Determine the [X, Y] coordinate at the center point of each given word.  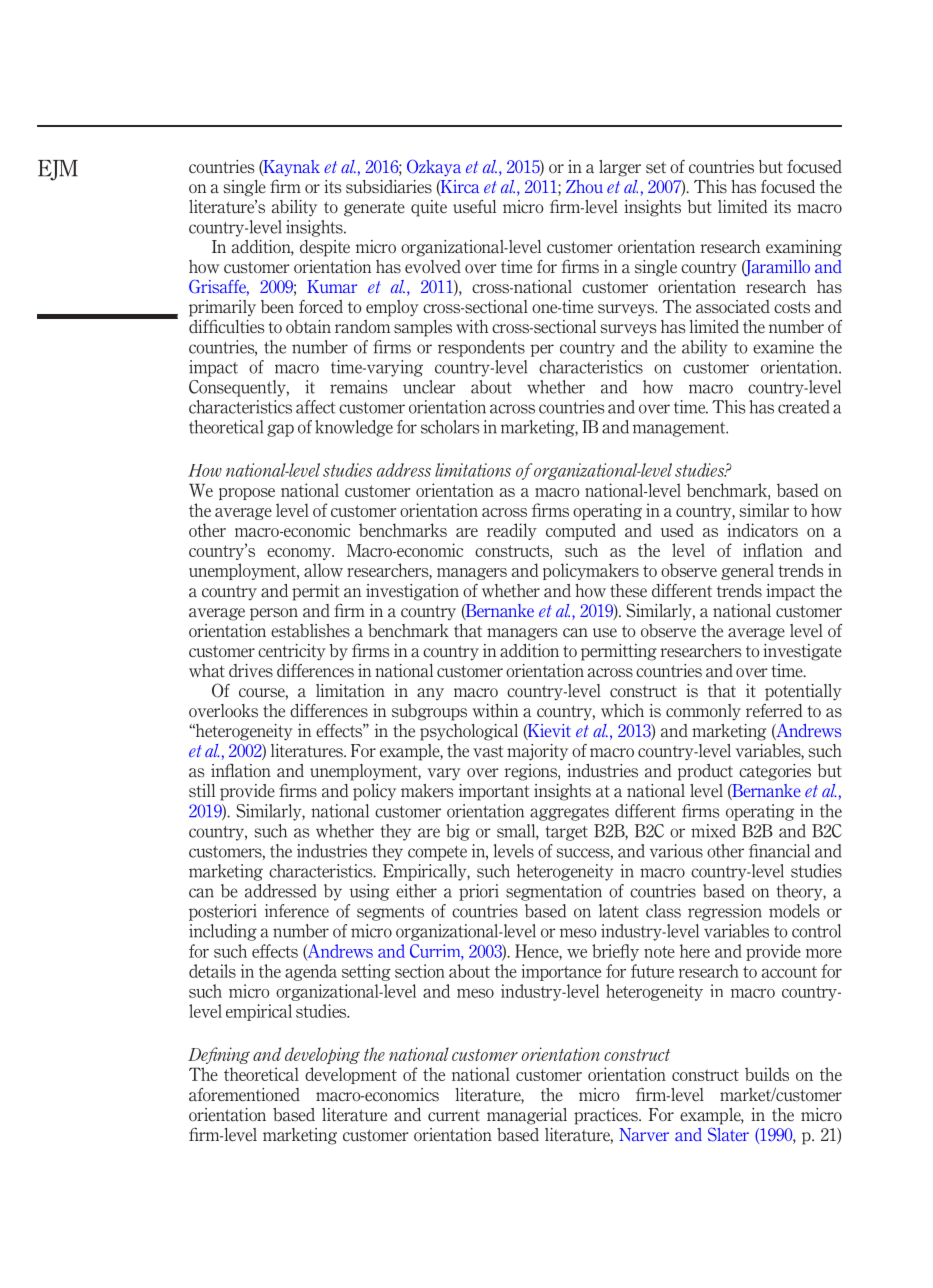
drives [251, 671]
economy [300, 554]
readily [512, 531]
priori [479, 892]
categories [775, 772]
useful [474, 207]
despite [325, 248]
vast [488, 751]
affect [315, 407]
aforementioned [244, 1095]
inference [297, 911]
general [747, 571]
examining [804, 248]
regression [725, 912]
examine [783, 347]
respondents [481, 348]
